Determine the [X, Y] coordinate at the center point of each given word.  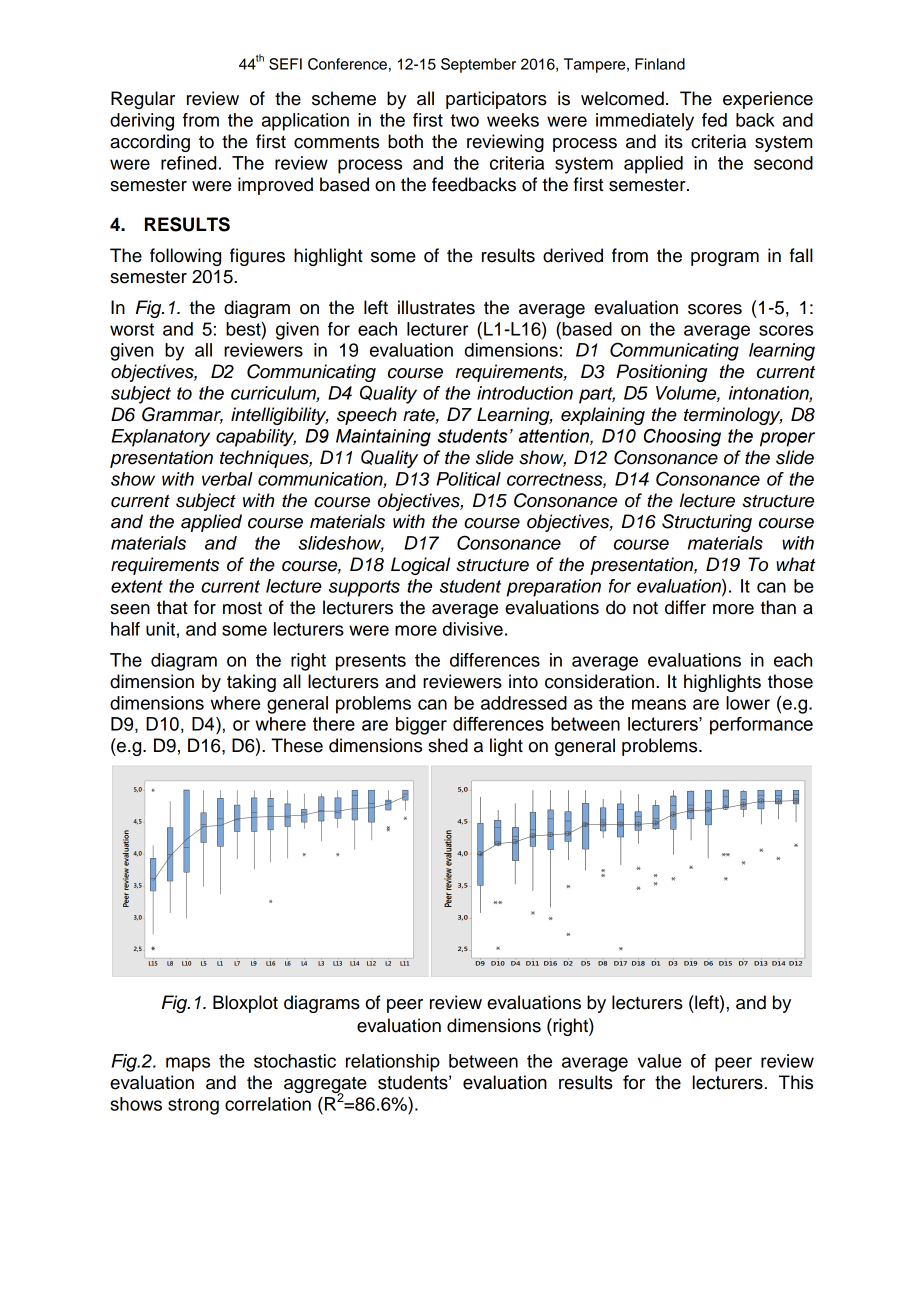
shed [448, 745]
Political [468, 479]
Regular [143, 100]
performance [761, 726]
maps [188, 1064]
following [185, 257]
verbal [227, 479]
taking [251, 683]
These [297, 745]
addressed [524, 703]
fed [714, 120]
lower [748, 703]
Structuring [707, 523]
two [464, 120]
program [725, 259]
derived [573, 255]
